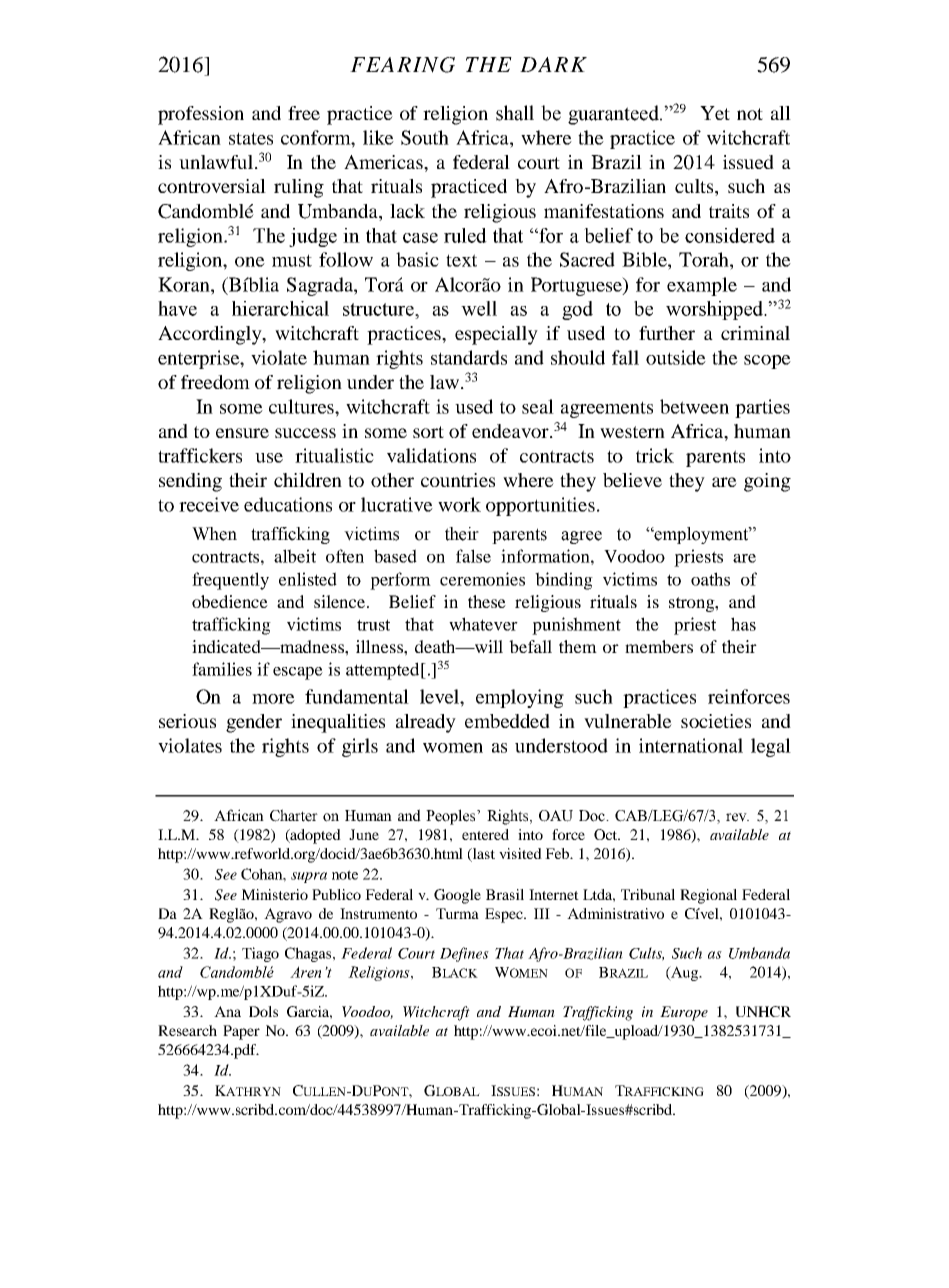 The width and height of the image is (949, 1288). Describe the element at coordinates (461, 260) in the image. I see `text` at that location.
